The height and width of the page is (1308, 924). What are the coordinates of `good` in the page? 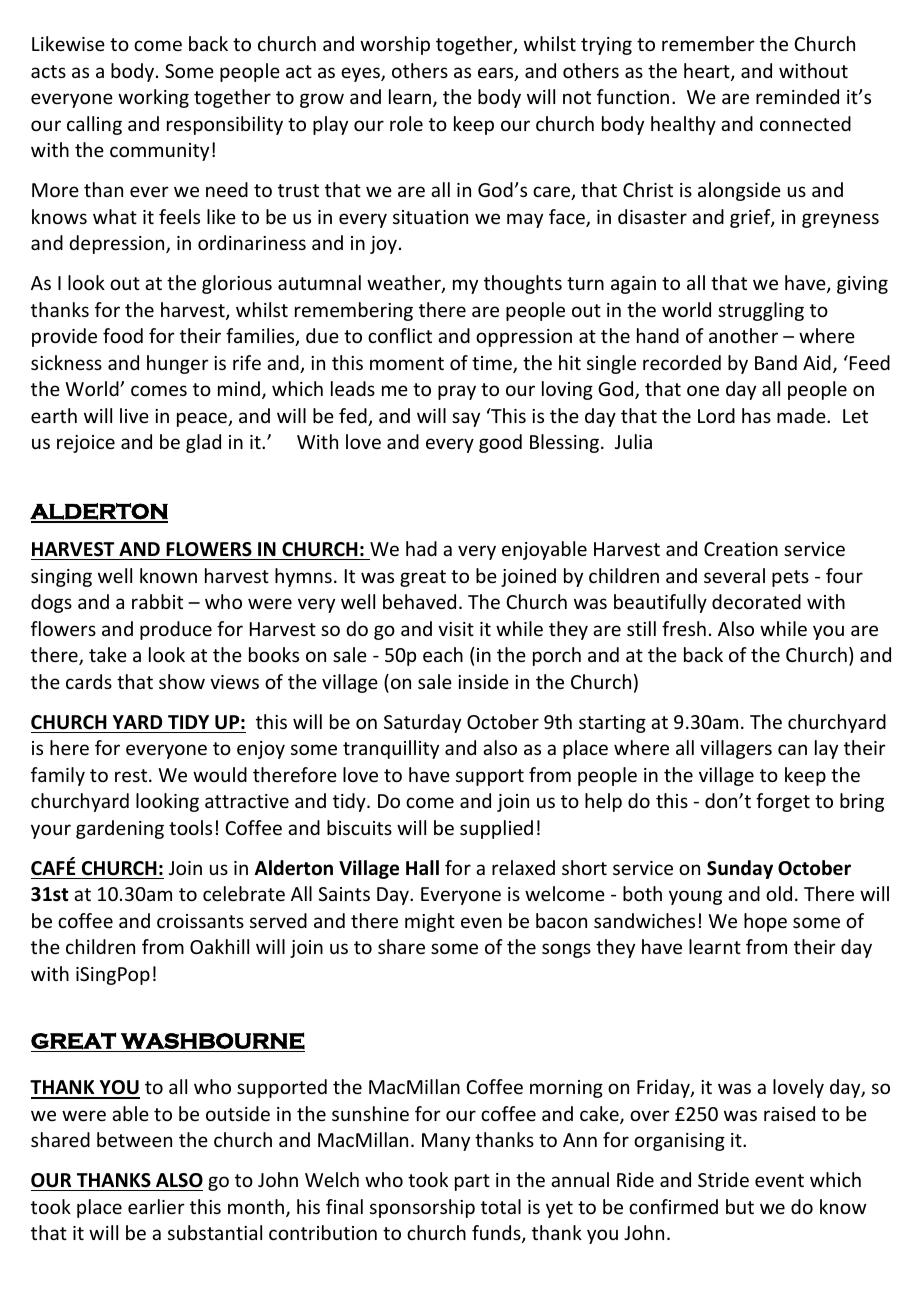 It's located at (500, 443).
